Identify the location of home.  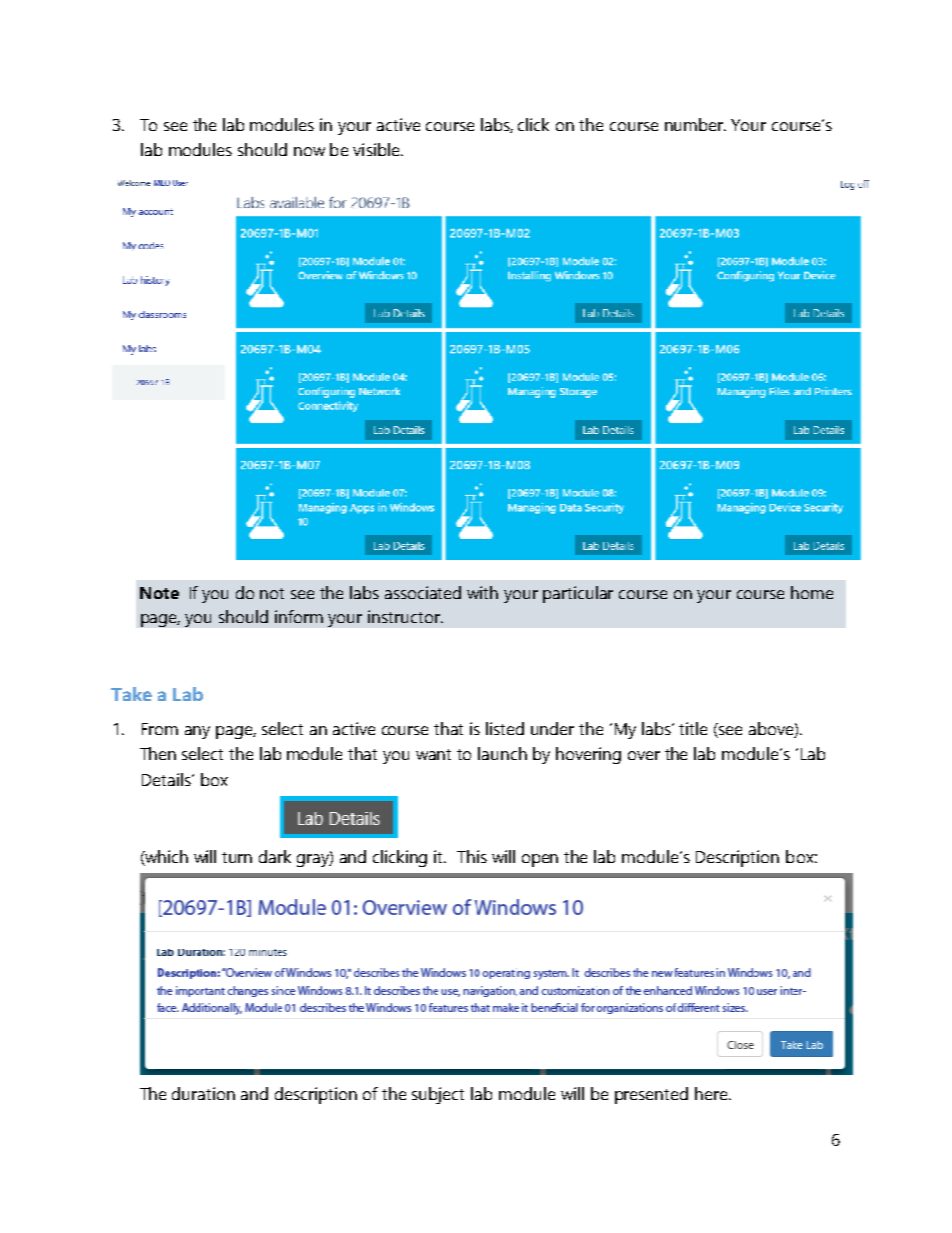
(812, 592).
